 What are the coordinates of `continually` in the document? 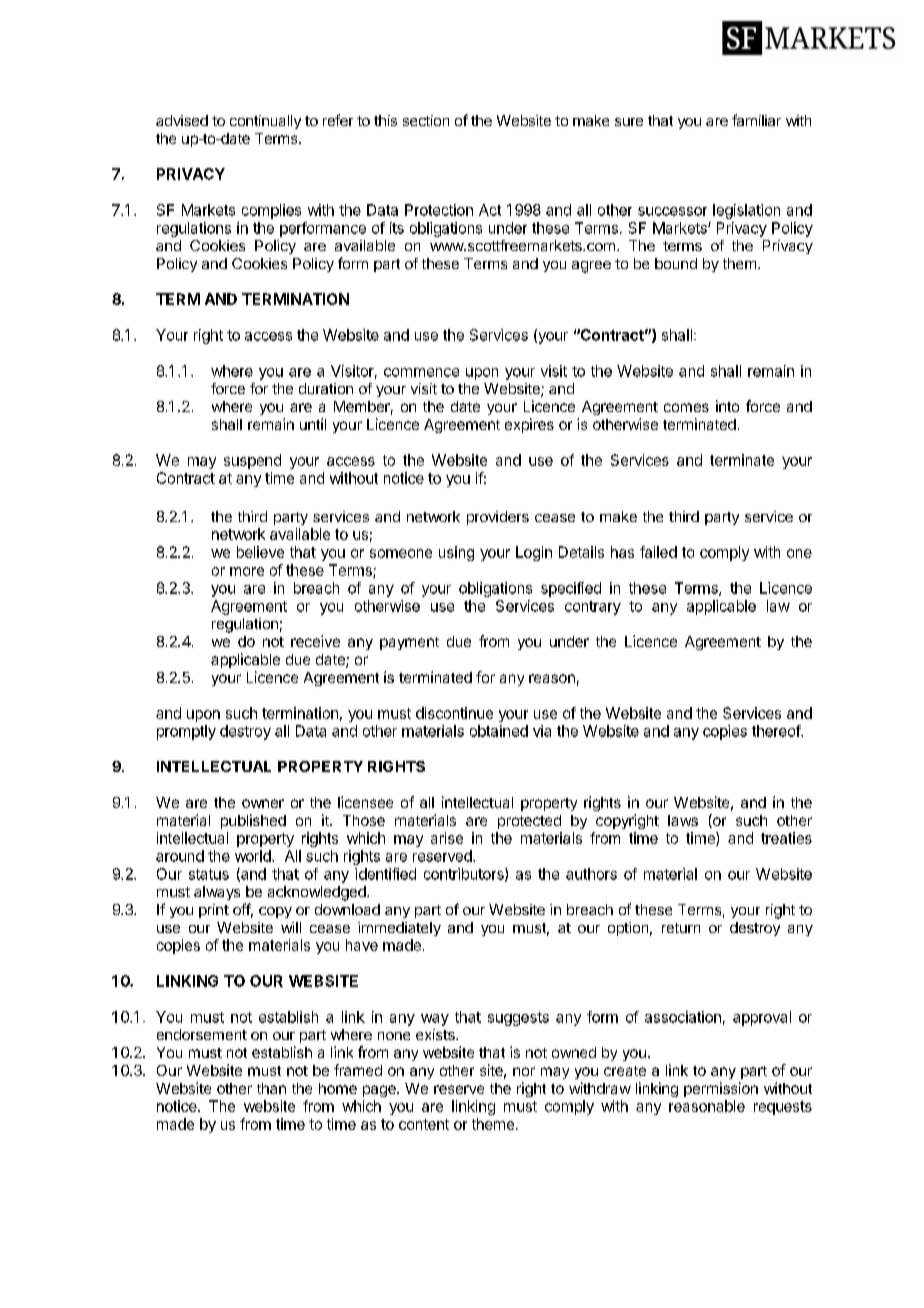 It's located at (265, 122).
